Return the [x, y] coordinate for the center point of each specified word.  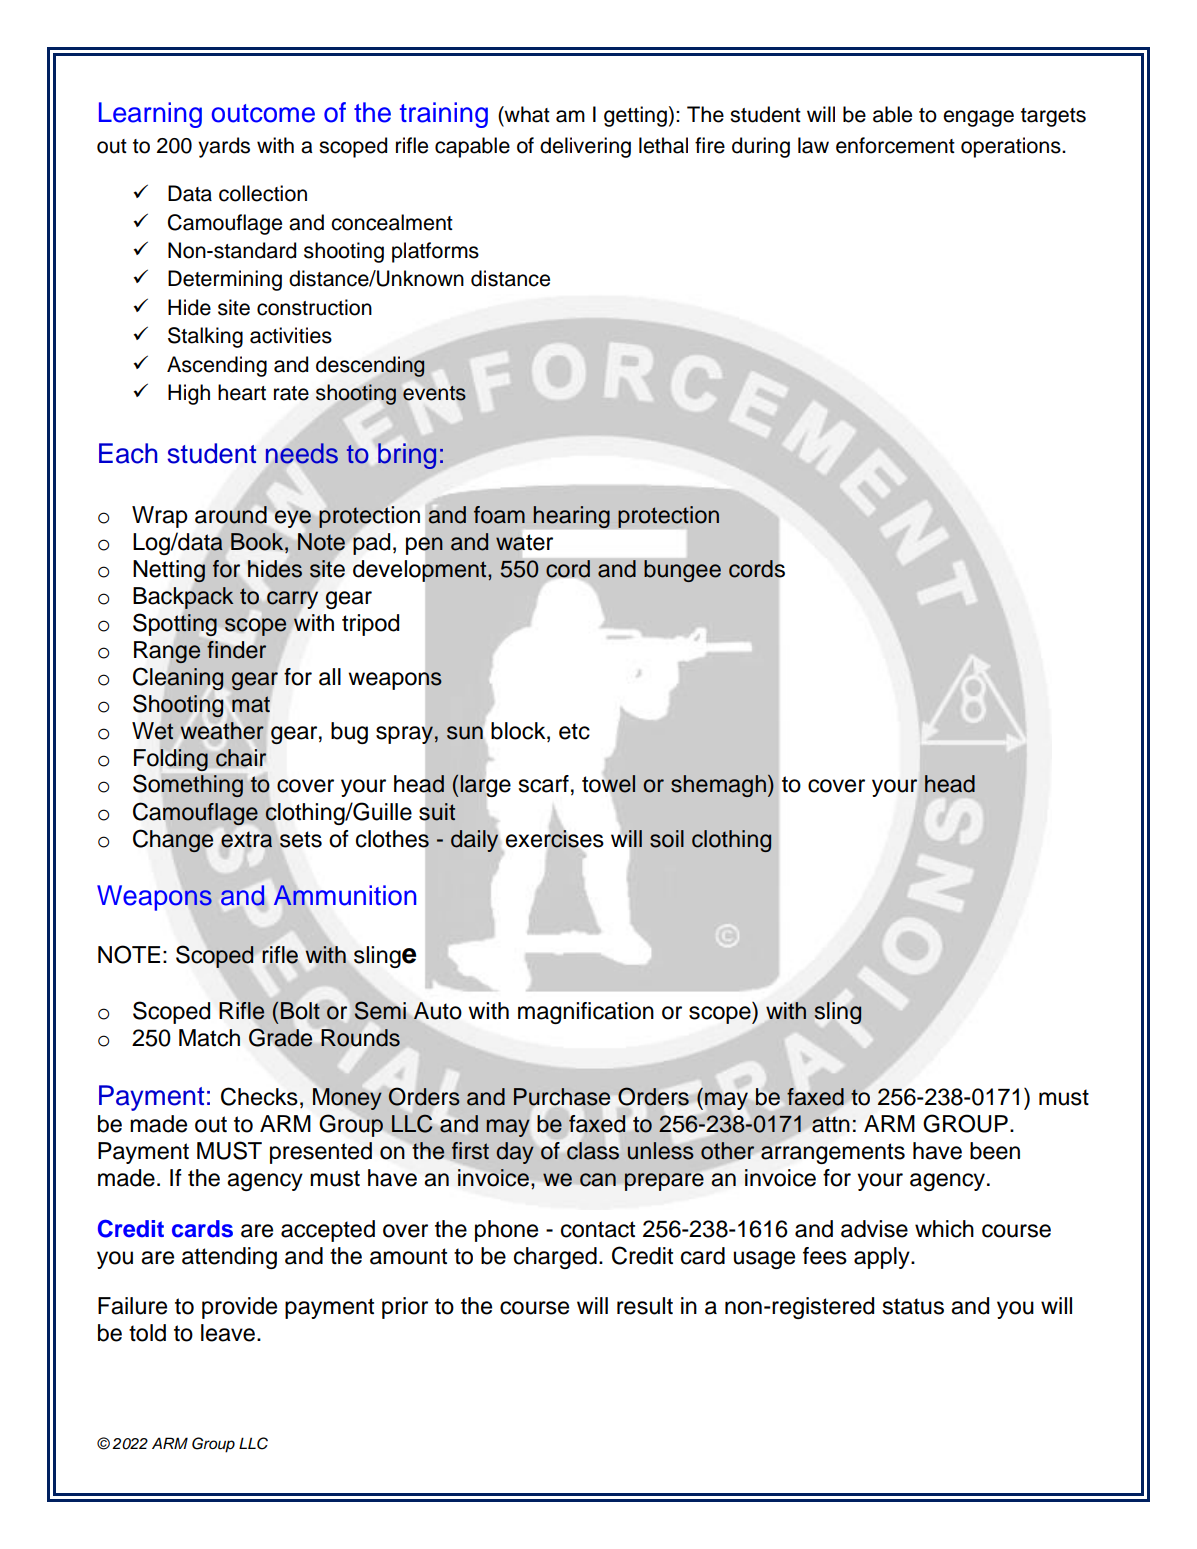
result [645, 1306]
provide [239, 1308]
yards [224, 147]
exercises [555, 838]
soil [667, 839]
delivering [585, 147]
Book [258, 542]
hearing [571, 517]
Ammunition [345, 895]
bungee [682, 571]
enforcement [895, 145]
